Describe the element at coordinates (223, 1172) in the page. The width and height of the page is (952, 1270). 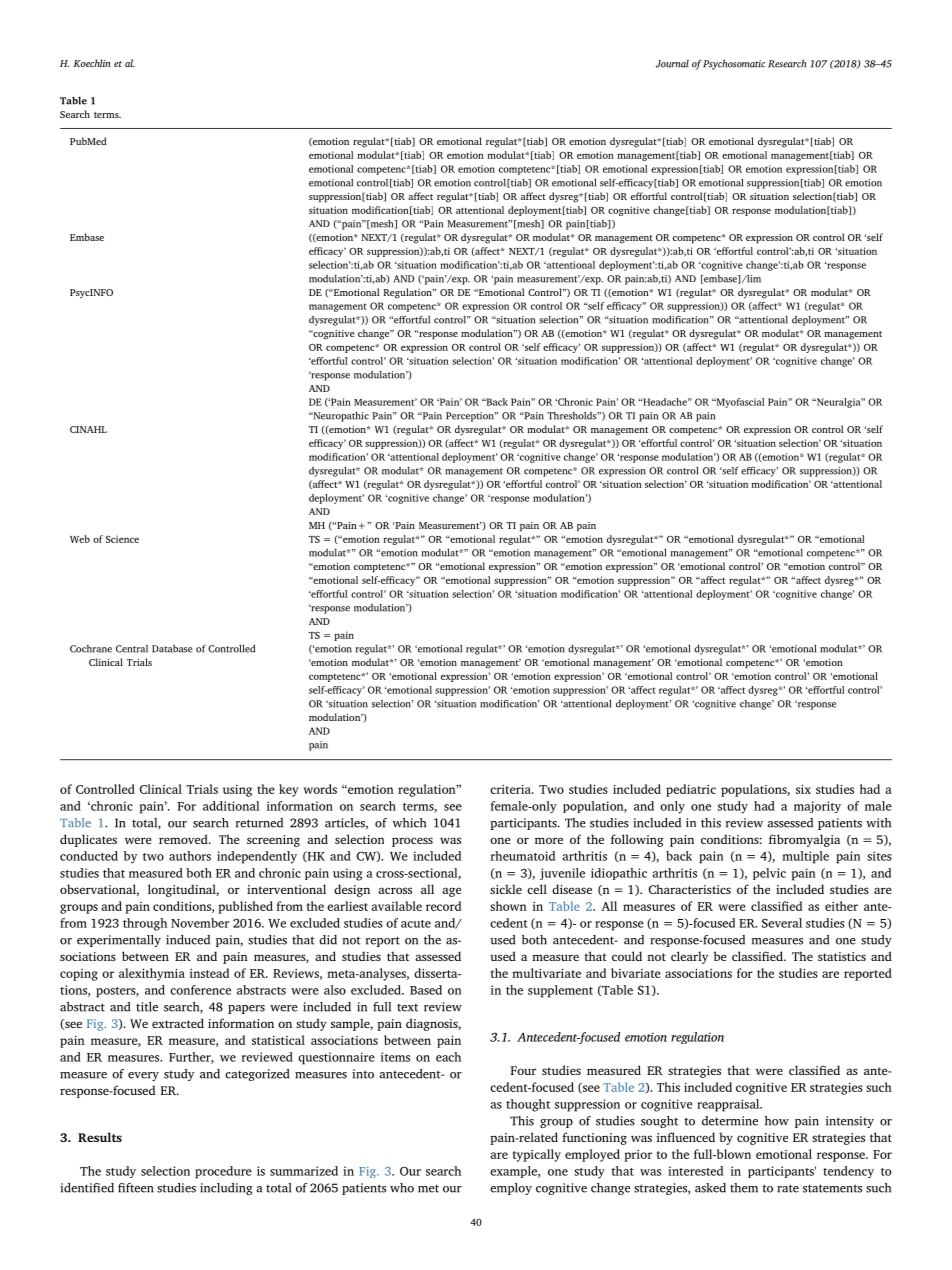
I see `procedure` at that location.
